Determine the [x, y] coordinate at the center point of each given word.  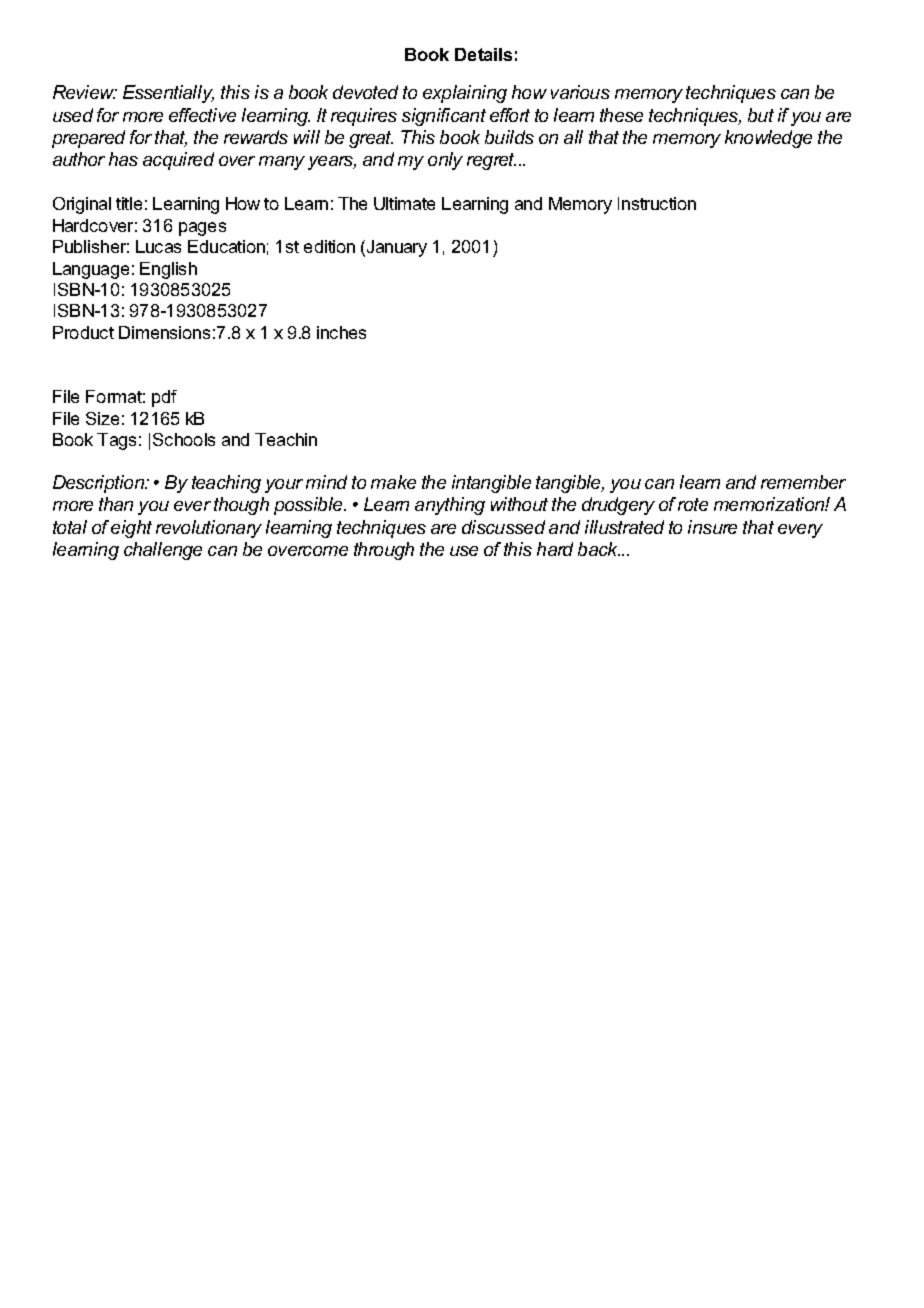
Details [483, 54]
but [761, 115]
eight [131, 529]
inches [341, 332]
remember [803, 482]
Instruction [657, 203]
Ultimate [404, 203]
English [168, 270]
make [393, 482]
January [395, 248]
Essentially [168, 94]
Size [102, 418]
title [129, 203]
